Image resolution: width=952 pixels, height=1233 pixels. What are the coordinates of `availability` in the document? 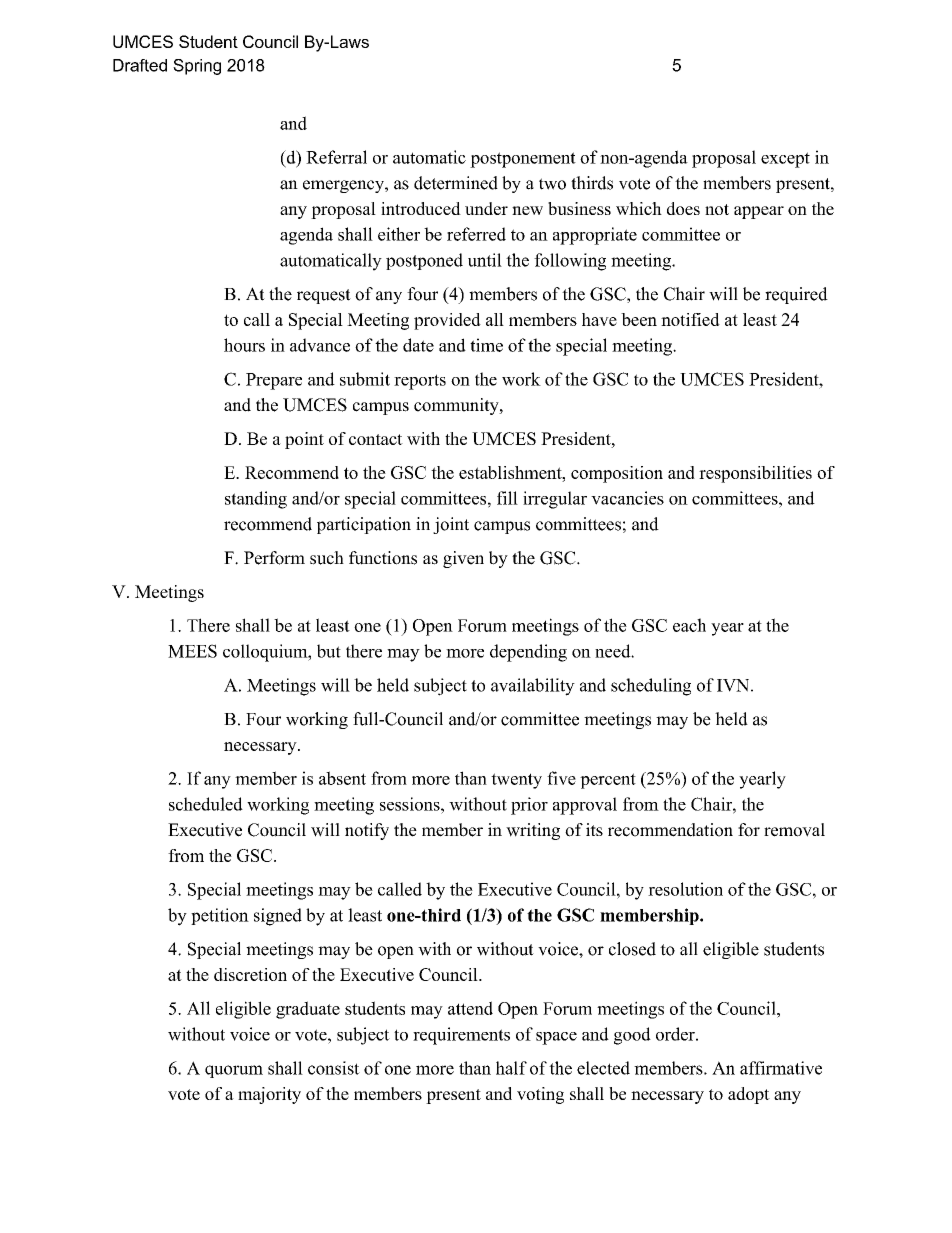 It's located at (533, 687).
